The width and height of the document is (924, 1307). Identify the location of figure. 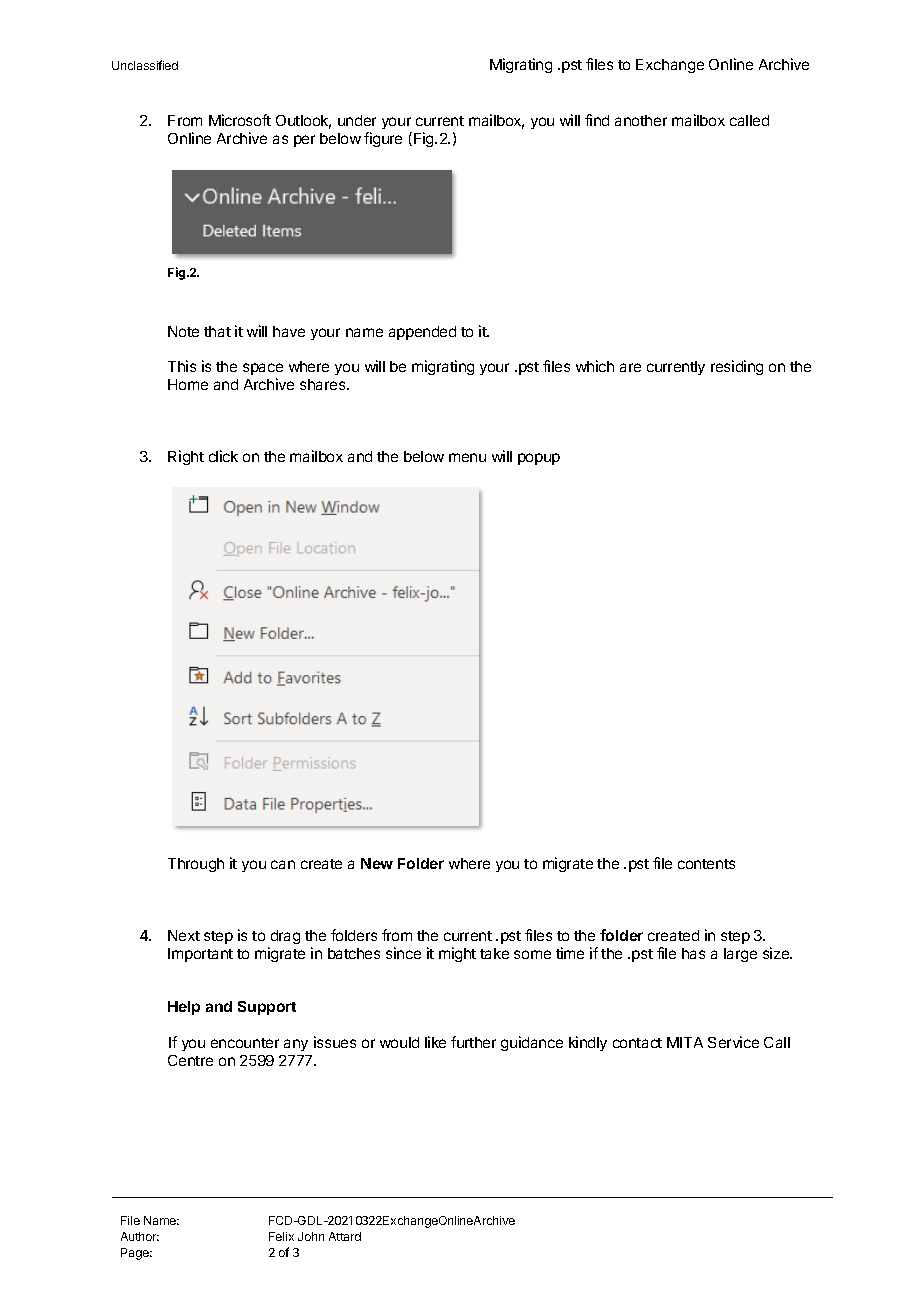
(383, 139).
